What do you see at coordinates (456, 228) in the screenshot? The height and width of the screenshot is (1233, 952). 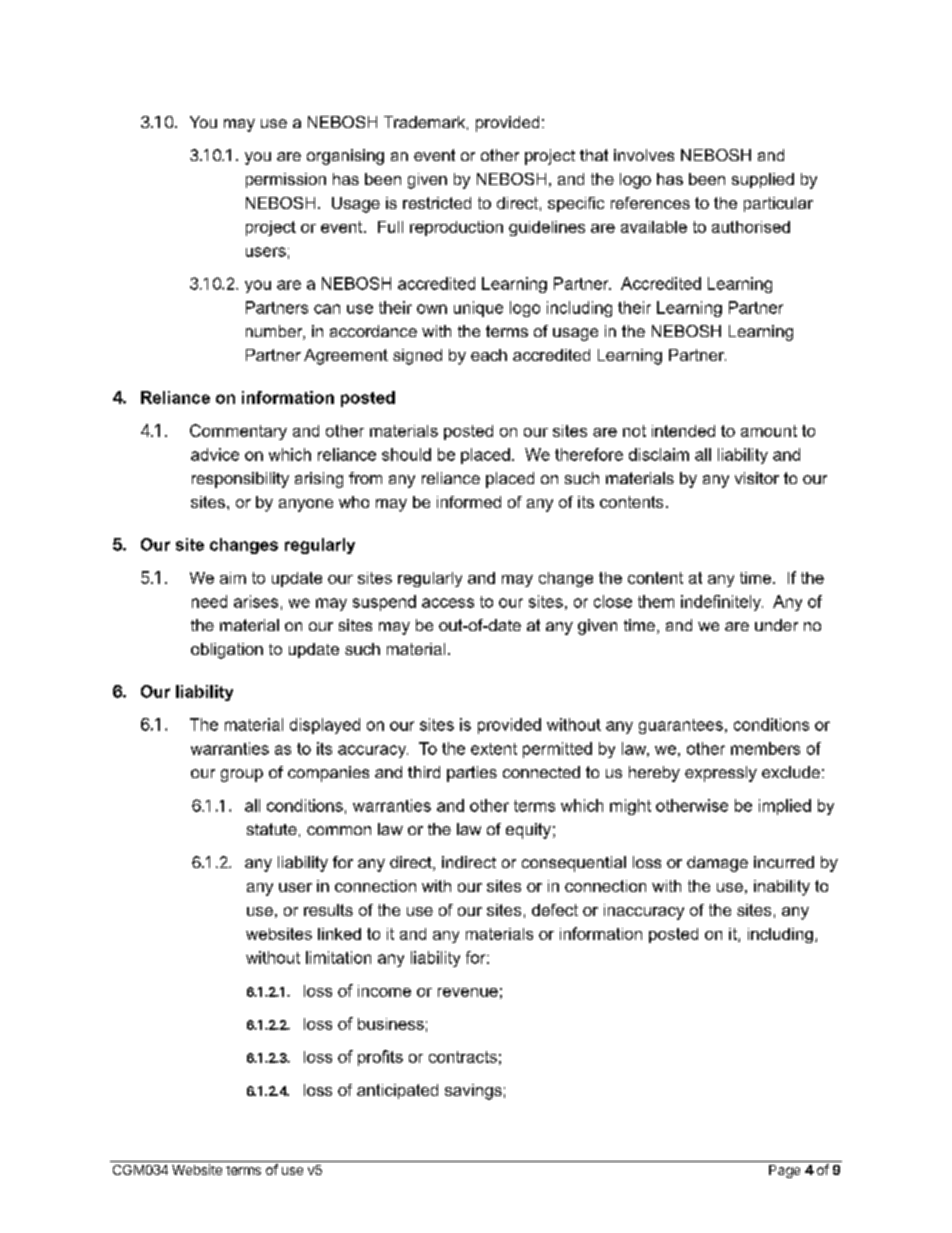 I see `reproduction` at bounding box center [456, 228].
